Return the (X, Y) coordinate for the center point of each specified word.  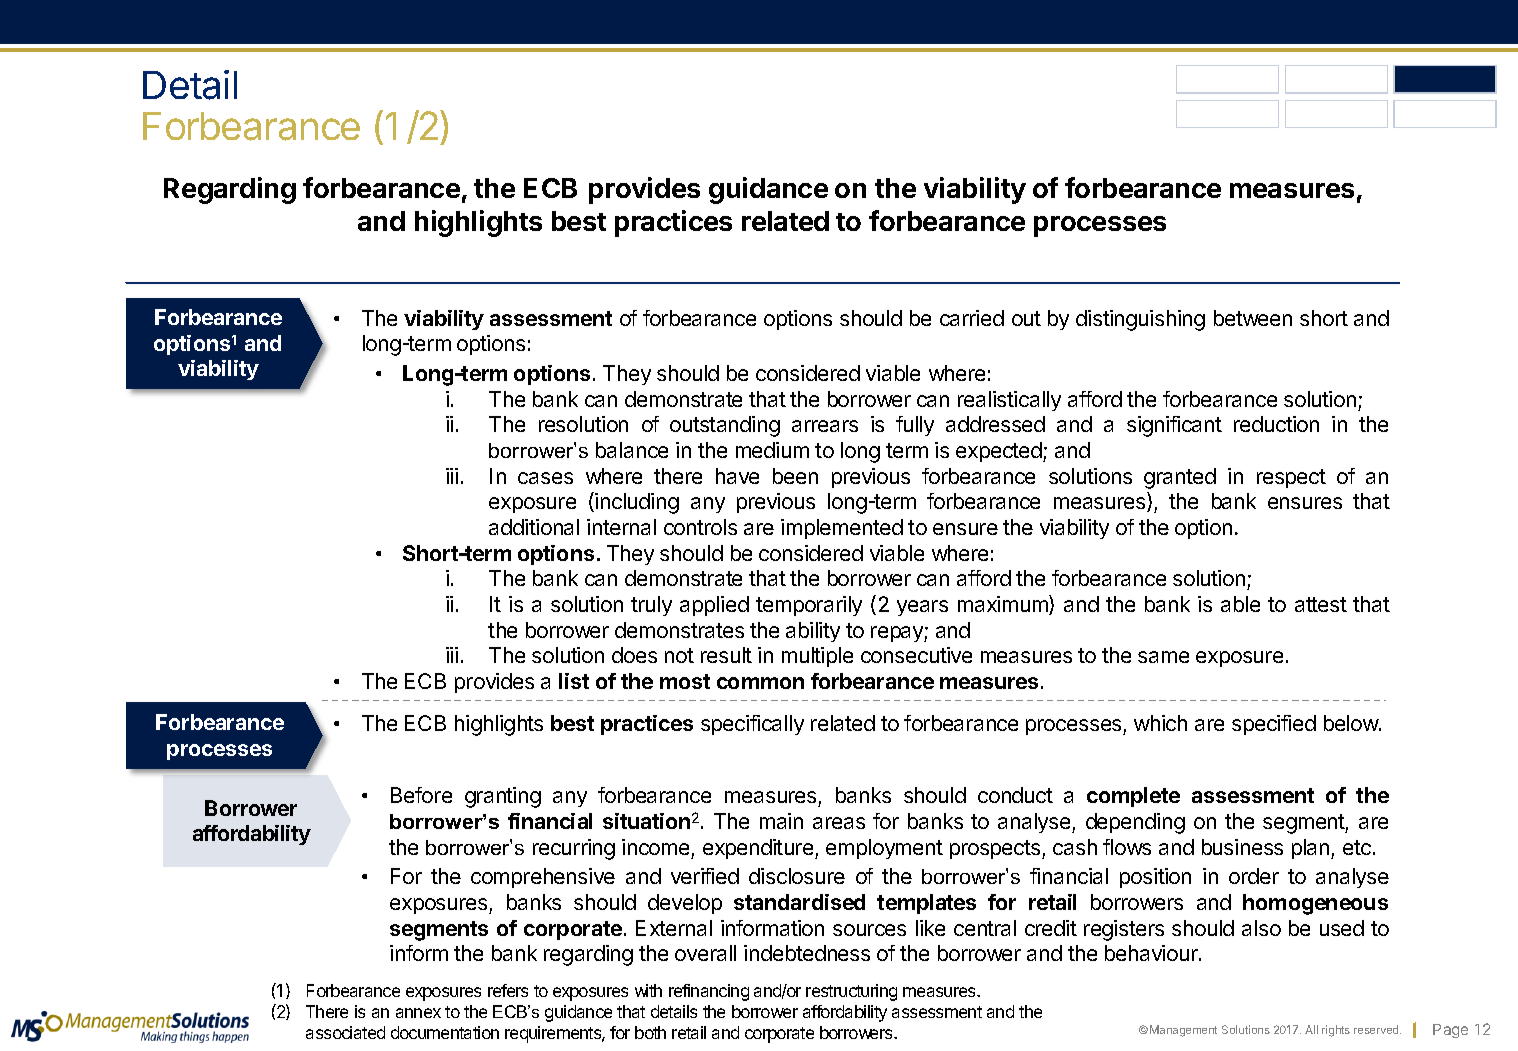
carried (972, 318)
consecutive (916, 655)
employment (884, 849)
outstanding (725, 426)
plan (1312, 849)
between (1253, 318)
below (1352, 723)
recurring (574, 849)
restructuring (851, 992)
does (634, 655)
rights (1336, 1031)
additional (534, 527)
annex (418, 1013)
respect (1291, 478)
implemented (842, 529)
